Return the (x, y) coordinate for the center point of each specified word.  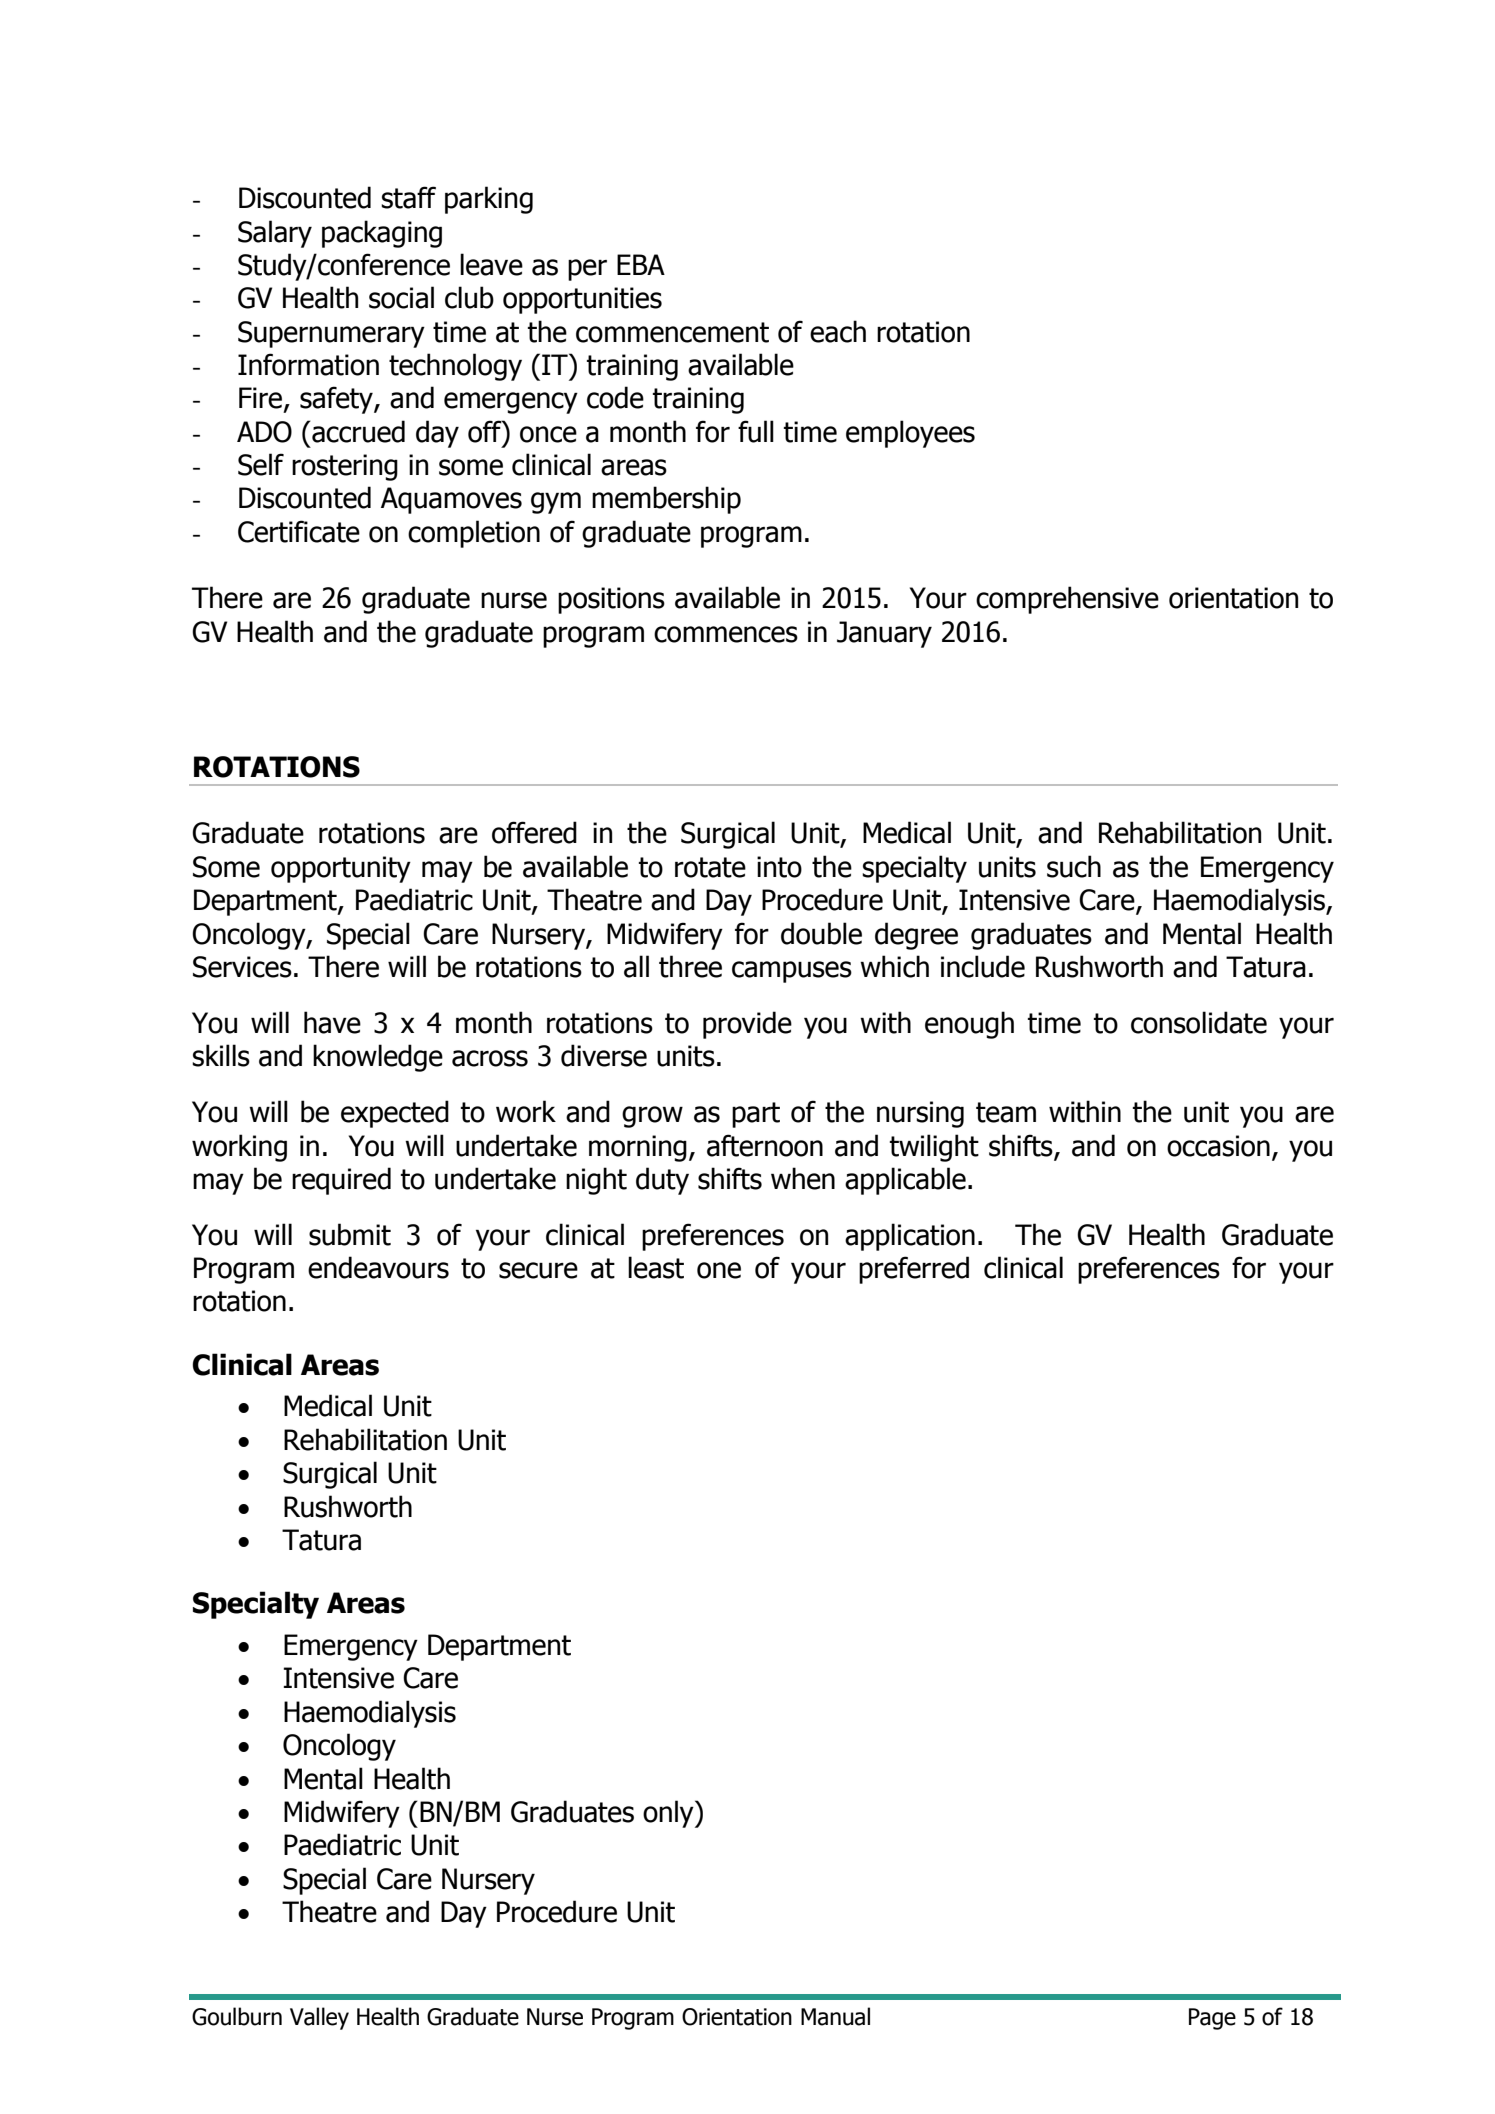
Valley (319, 2018)
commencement (672, 332)
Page (1212, 2019)
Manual (835, 2016)
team (1006, 1112)
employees (910, 434)
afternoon (765, 1145)
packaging (382, 234)
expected (395, 1114)
